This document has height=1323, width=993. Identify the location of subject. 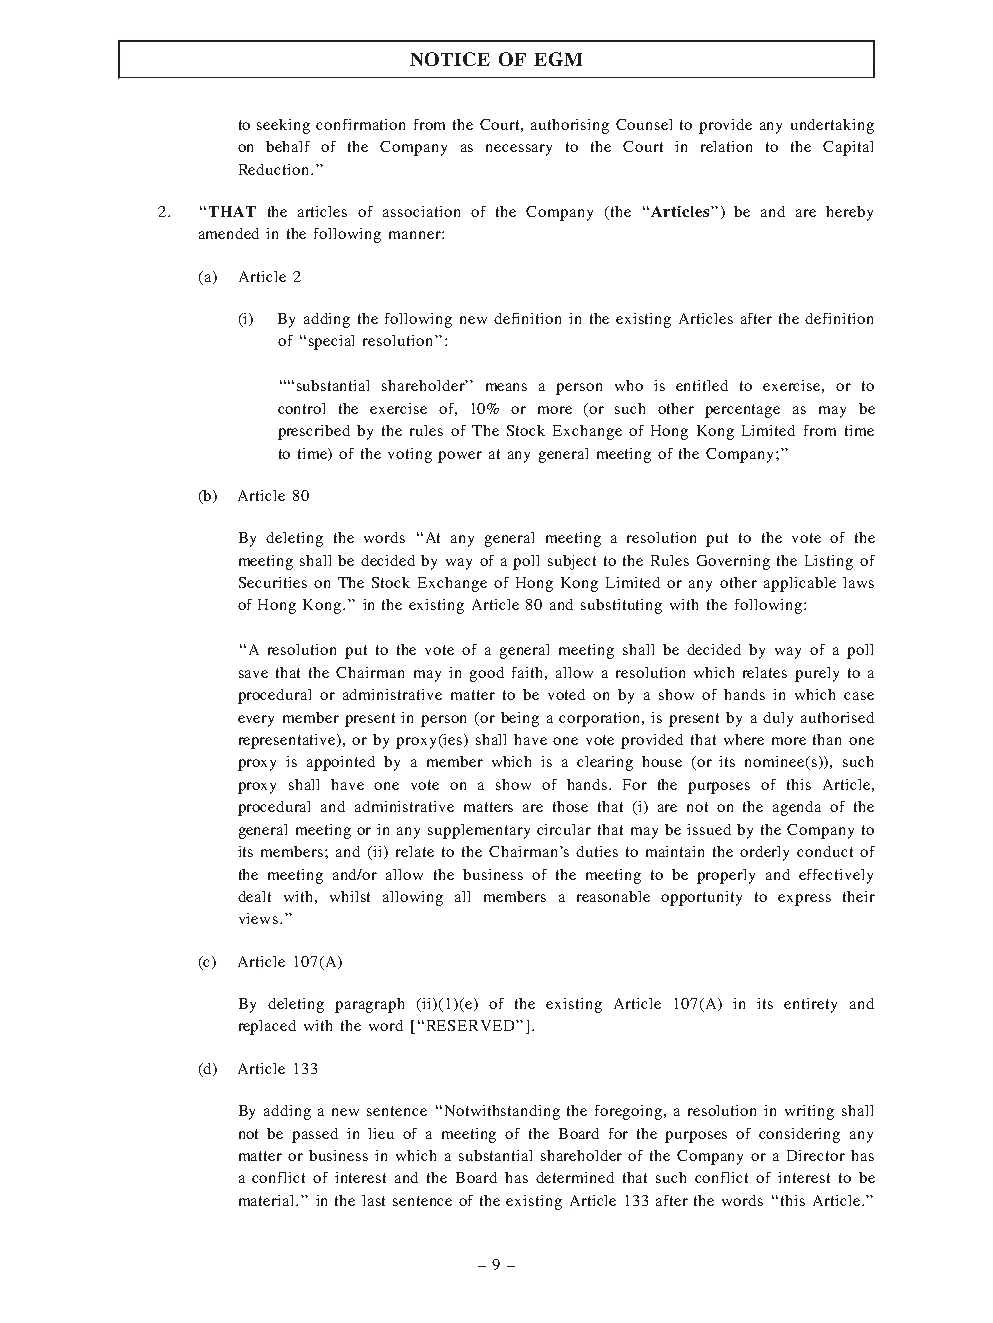
(572, 562).
